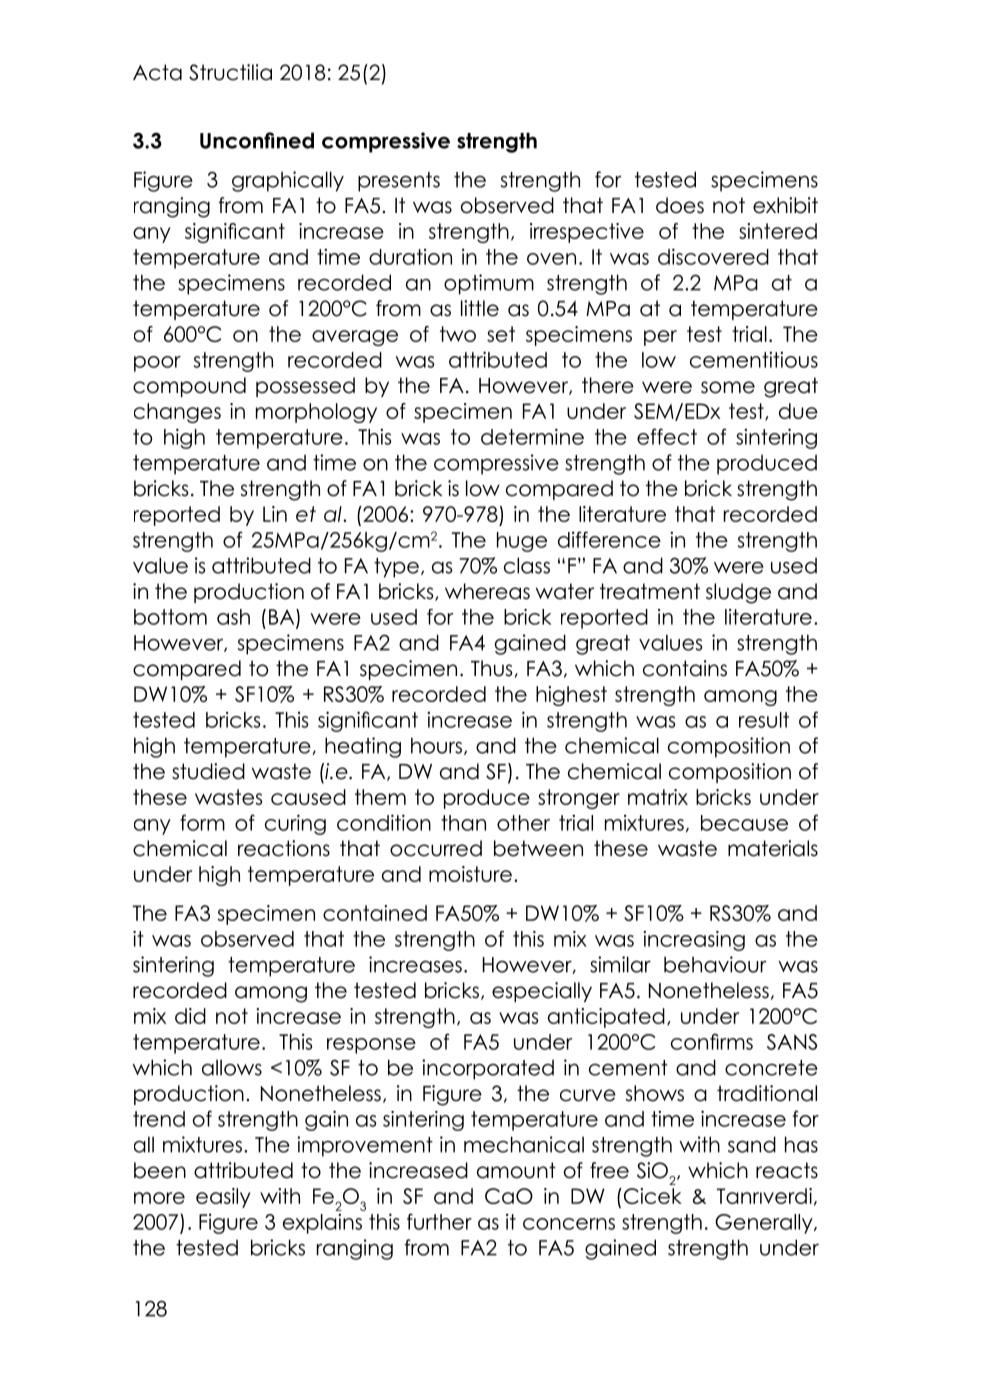 The width and height of the page is (984, 1392). Describe the element at coordinates (458, 334) in the page. I see `two` at that location.
